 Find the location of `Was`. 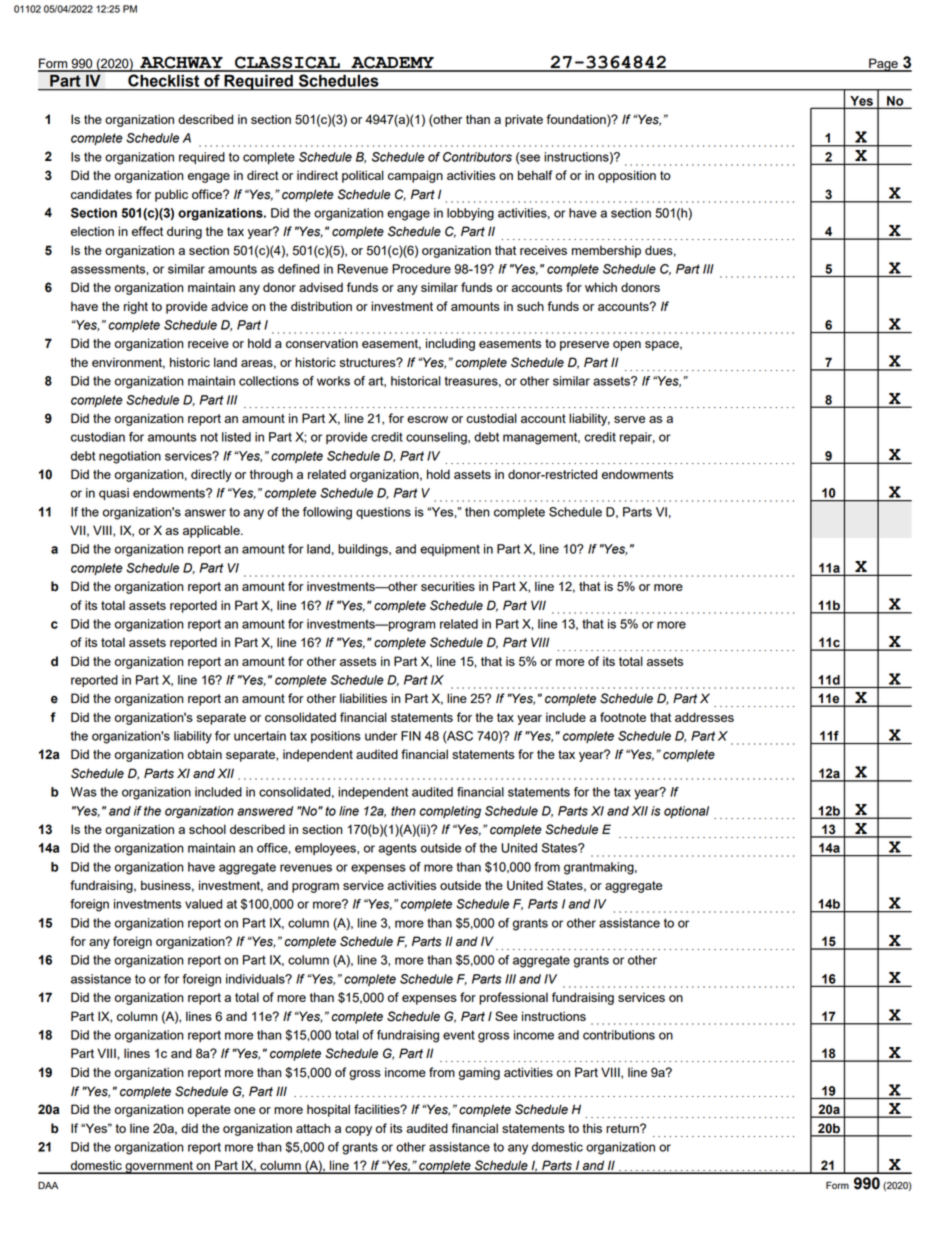

Was is located at coordinates (83, 792).
